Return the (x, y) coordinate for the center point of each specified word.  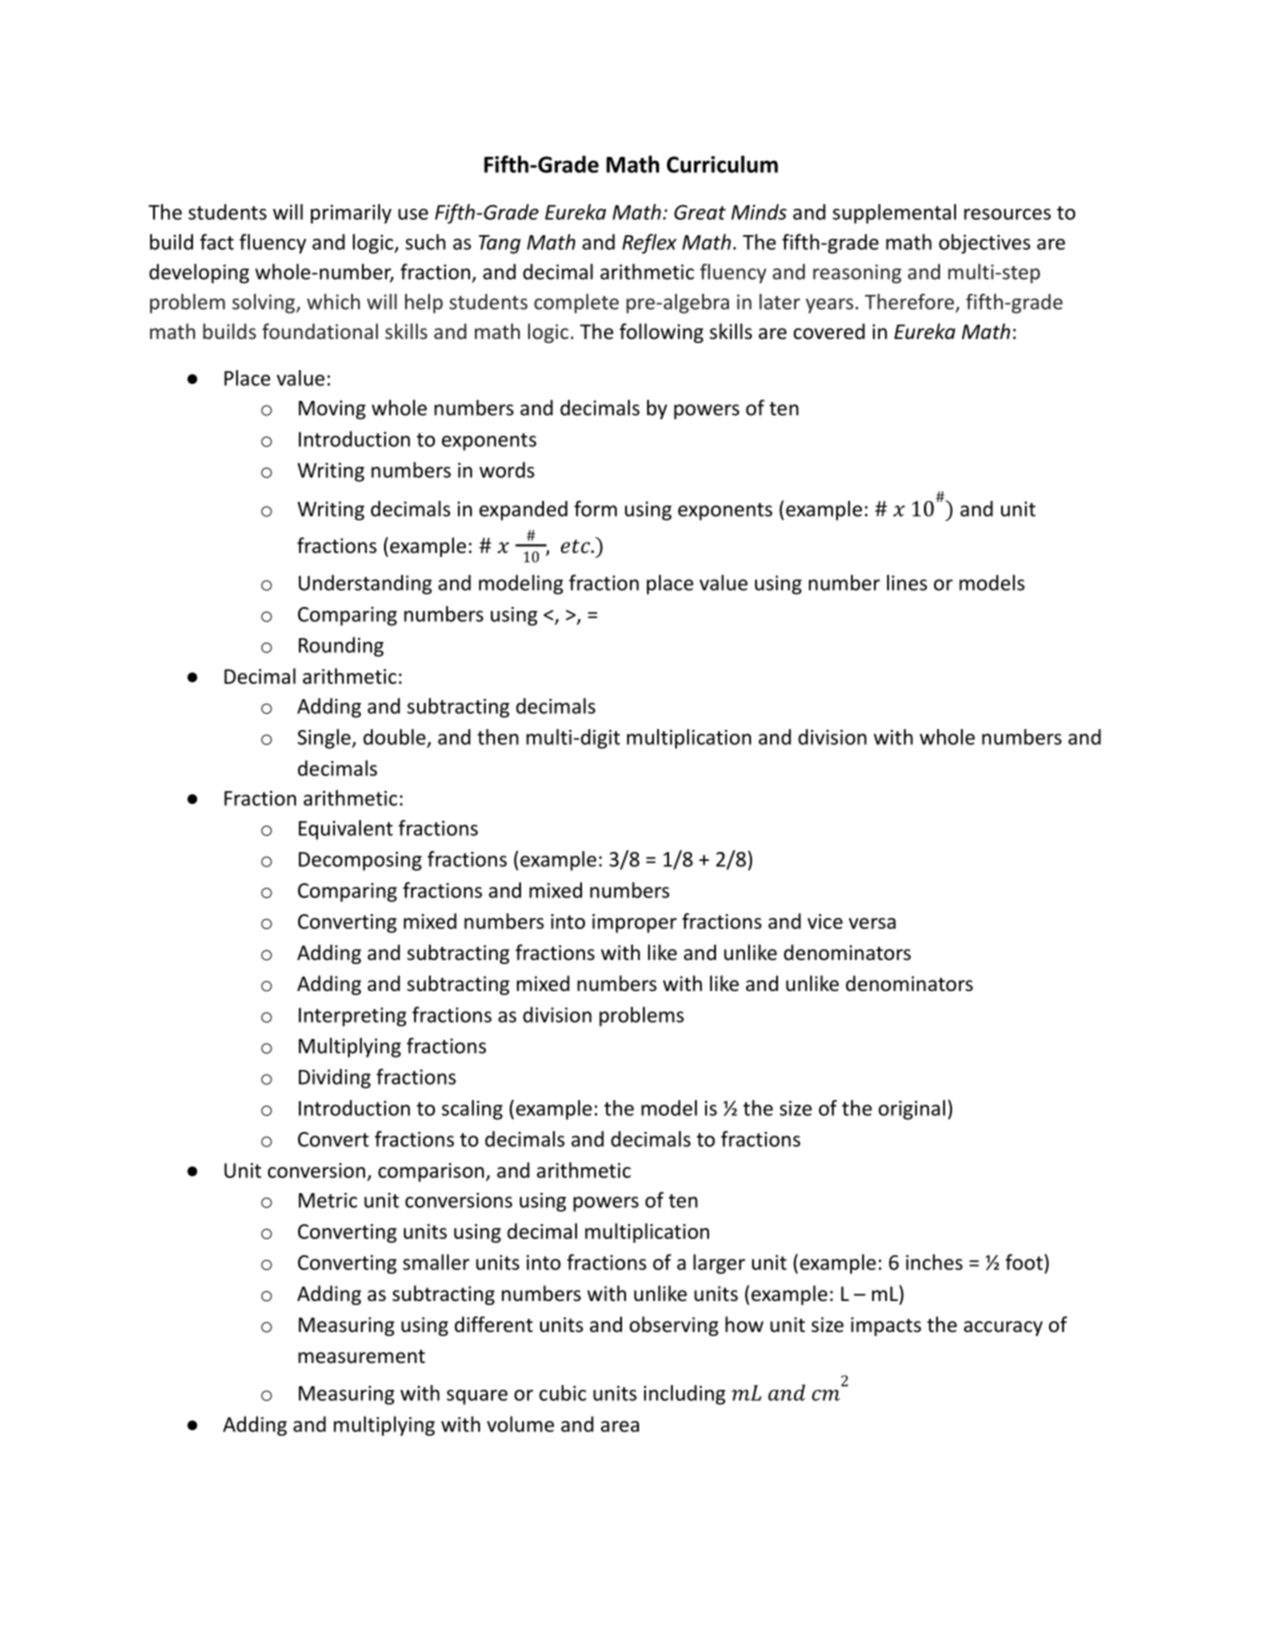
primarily (351, 214)
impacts (886, 1326)
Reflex (649, 244)
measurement (361, 1356)
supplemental (894, 214)
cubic (562, 1393)
